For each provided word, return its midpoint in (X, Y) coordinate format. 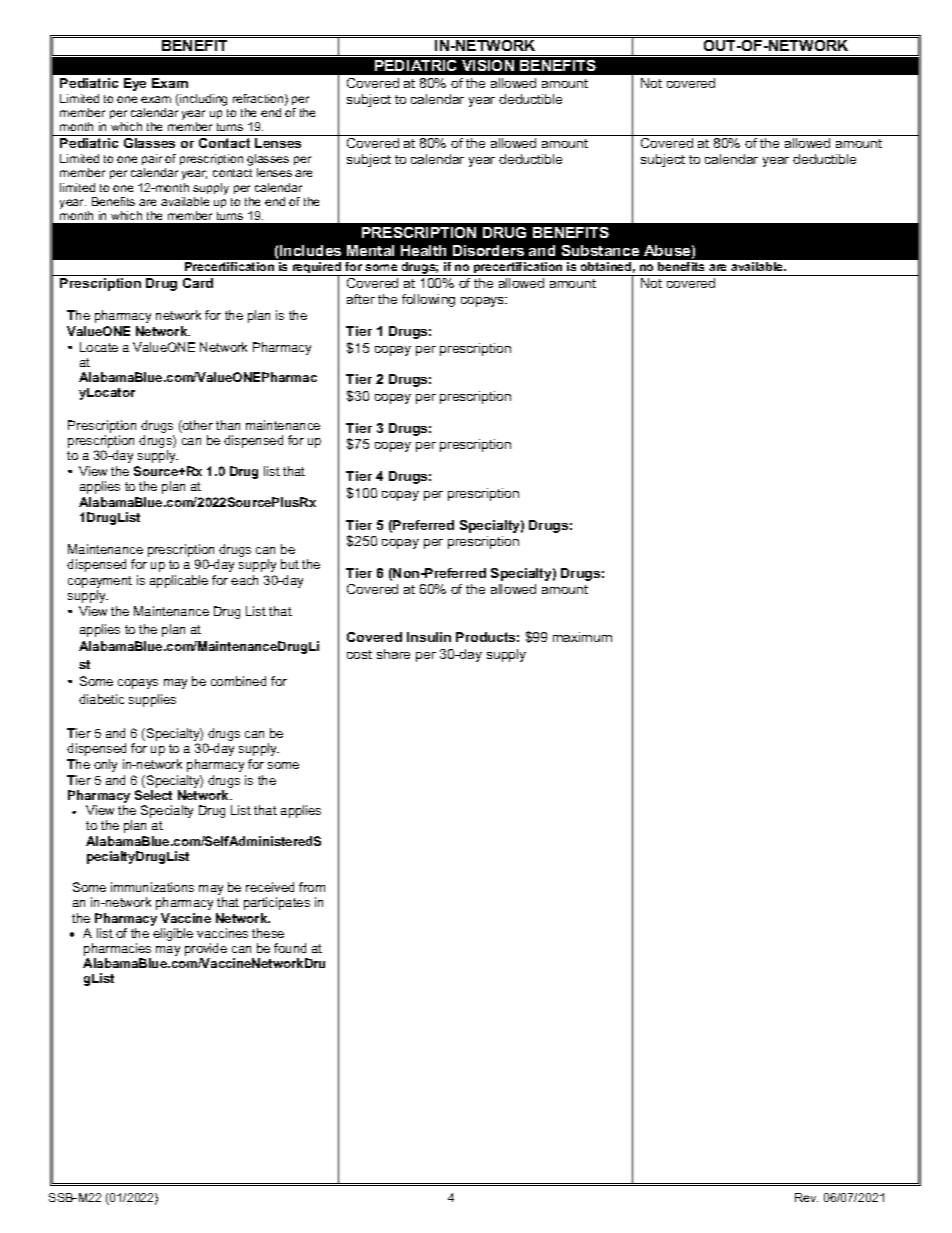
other (197, 426)
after (361, 299)
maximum (582, 637)
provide (206, 951)
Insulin (429, 637)
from (312, 887)
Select (153, 795)
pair (152, 159)
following (428, 300)
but (290, 564)
